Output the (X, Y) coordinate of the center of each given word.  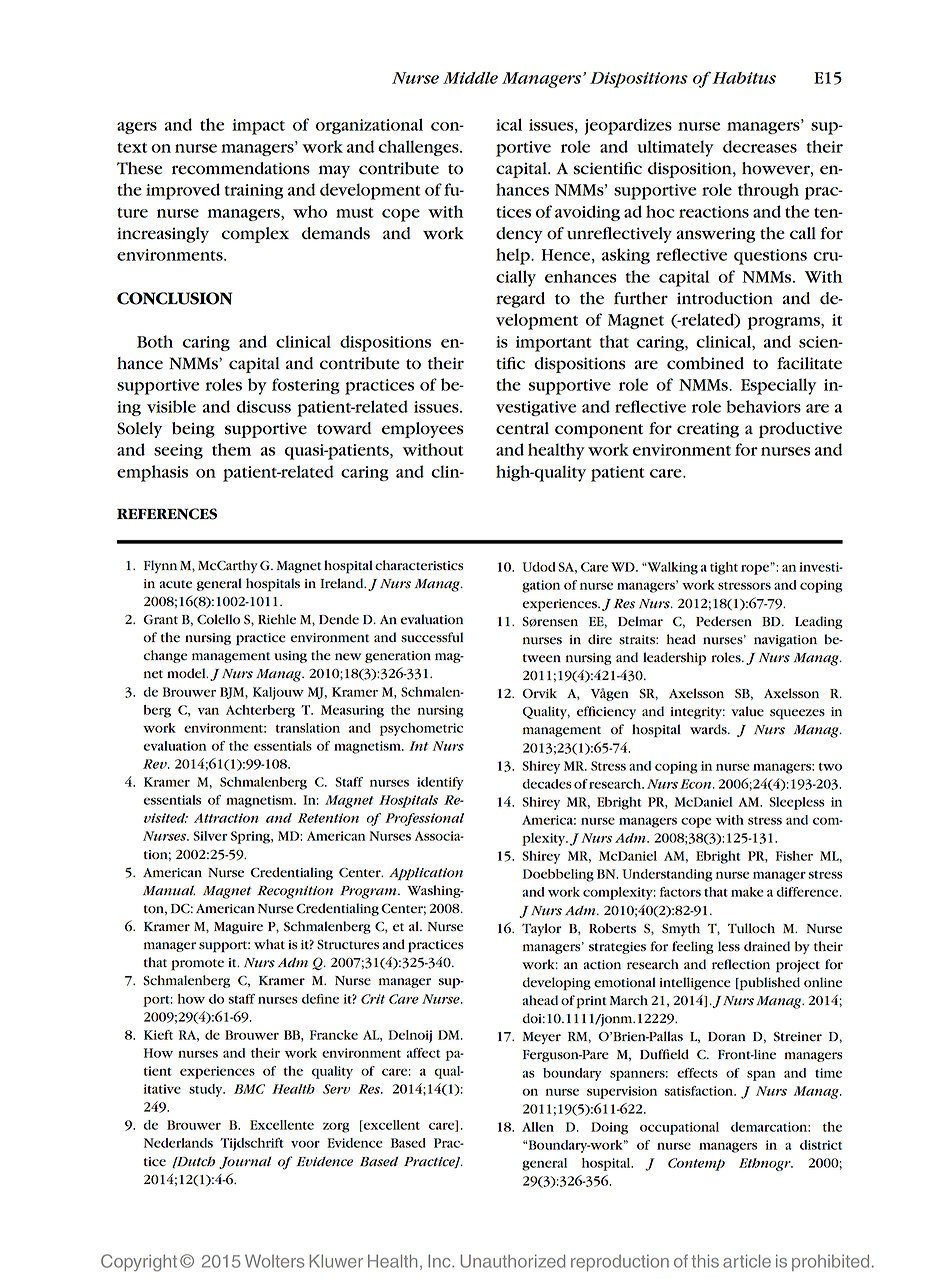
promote (197, 965)
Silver (210, 836)
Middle (470, 78)
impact (258, 127)
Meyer (542, 1038)
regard (520, 300)
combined (705, 363)
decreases (760, 146)
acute (176, 584)
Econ (697, 784)
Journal (245, 1162)
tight (724, 568)
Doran (727, 1037)
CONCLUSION (174, 298)
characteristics (419, 565)
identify (440, 783)
